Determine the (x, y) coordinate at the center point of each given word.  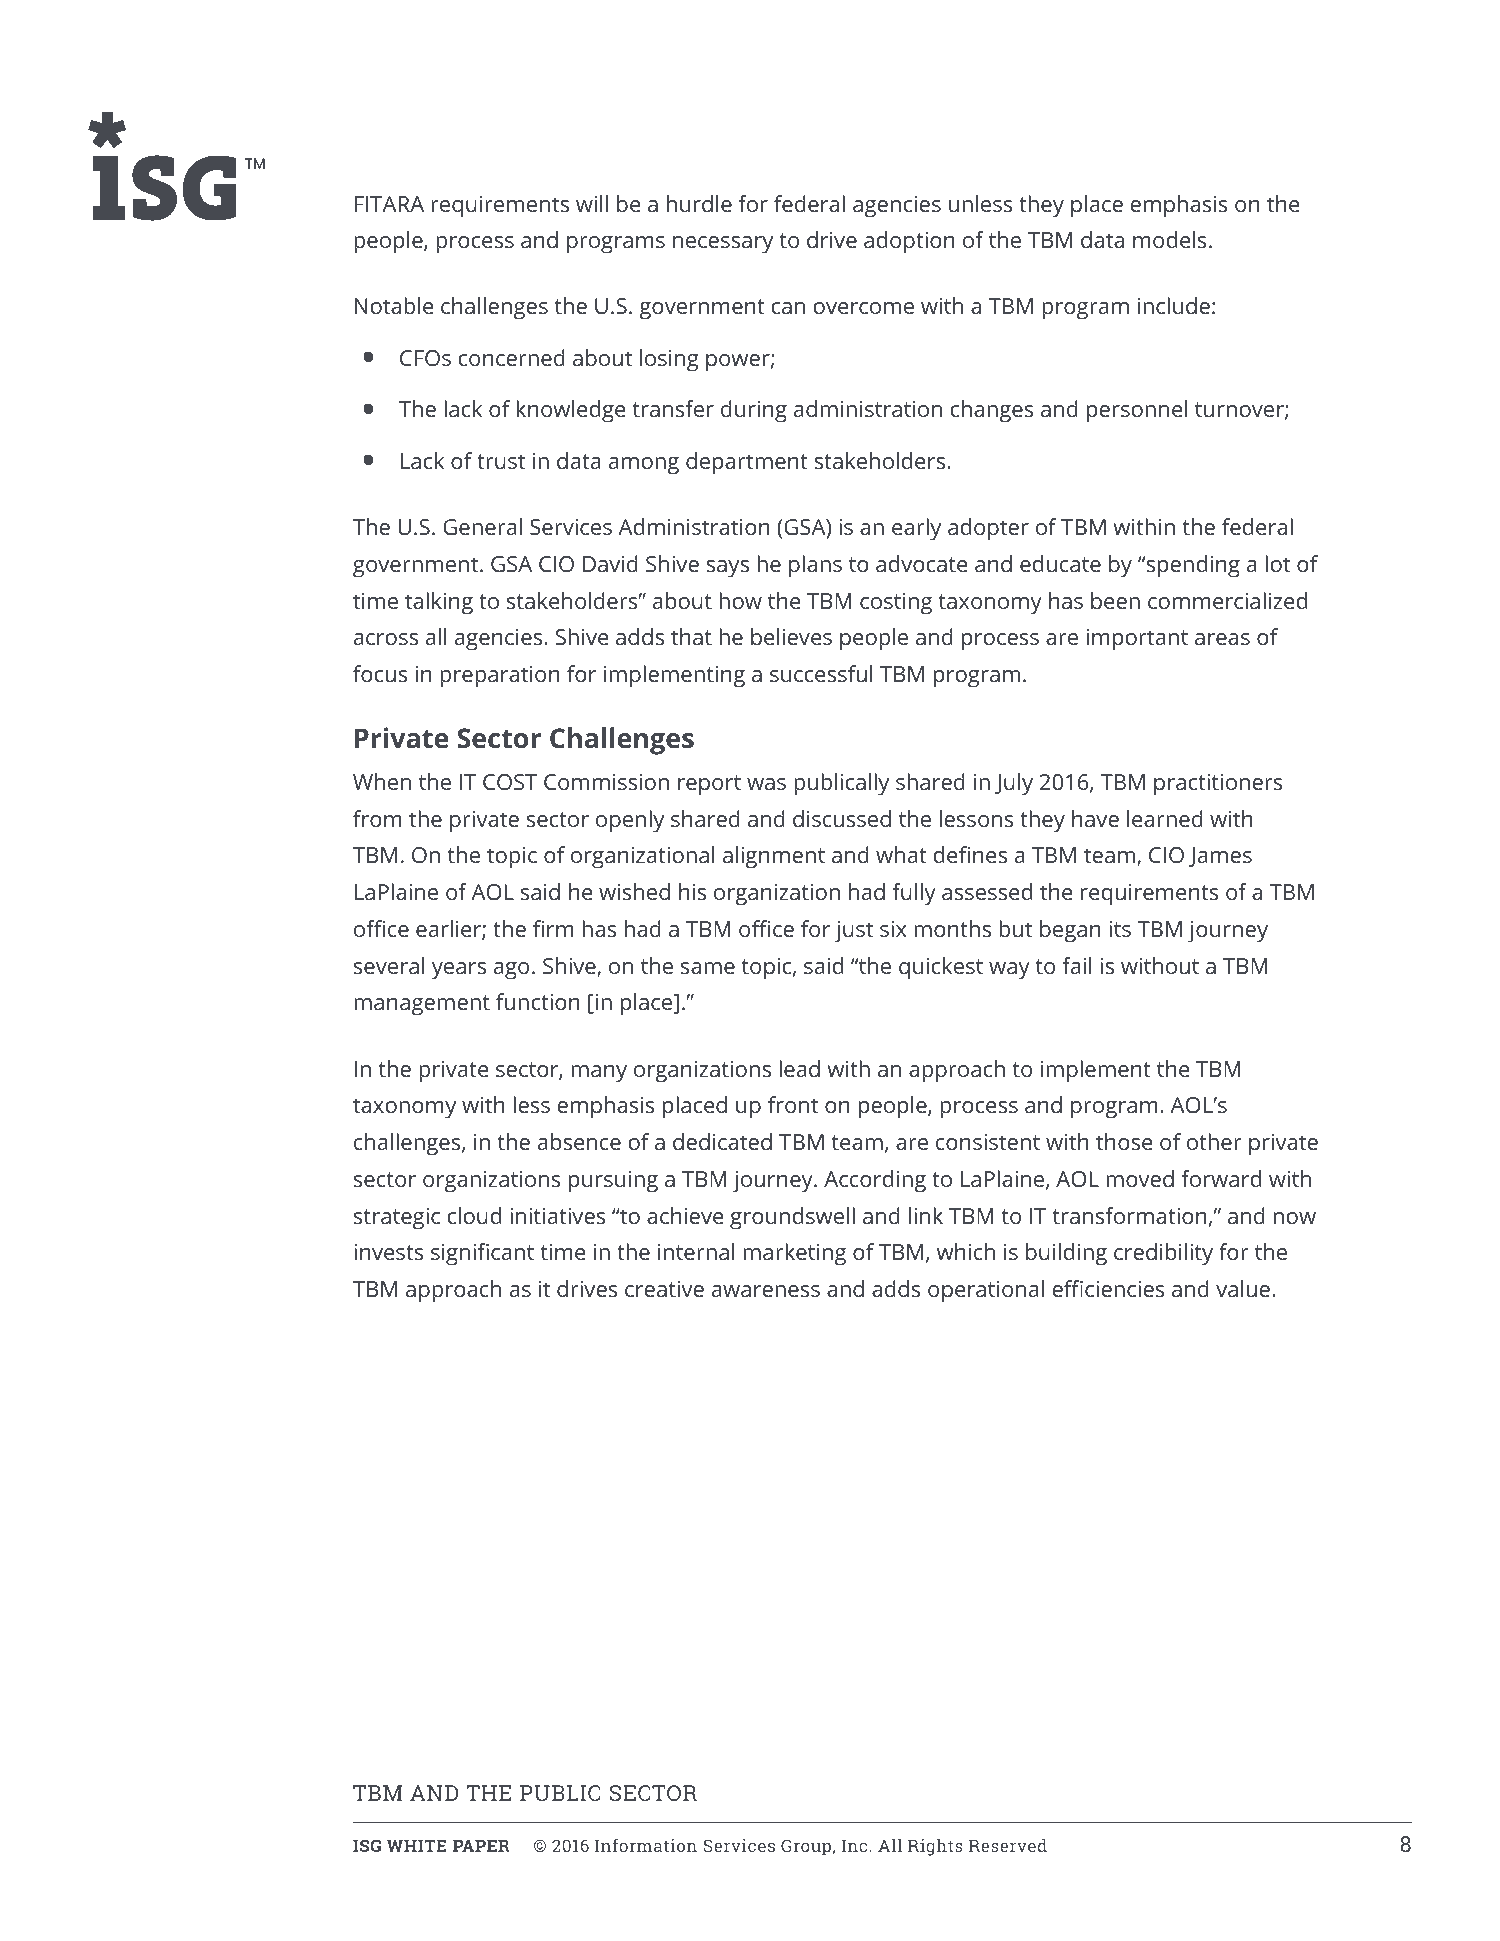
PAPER (481, 1846)
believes (791, 636)
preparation (500, 677)
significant (482, 1254)
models (1169, 239)
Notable (394, 305)
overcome (863, 308)
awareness (766, 1291)
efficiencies (1108, 1288)
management (422, 1005)
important (1137, 640)
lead (799, 1068)
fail (1076, 965)
